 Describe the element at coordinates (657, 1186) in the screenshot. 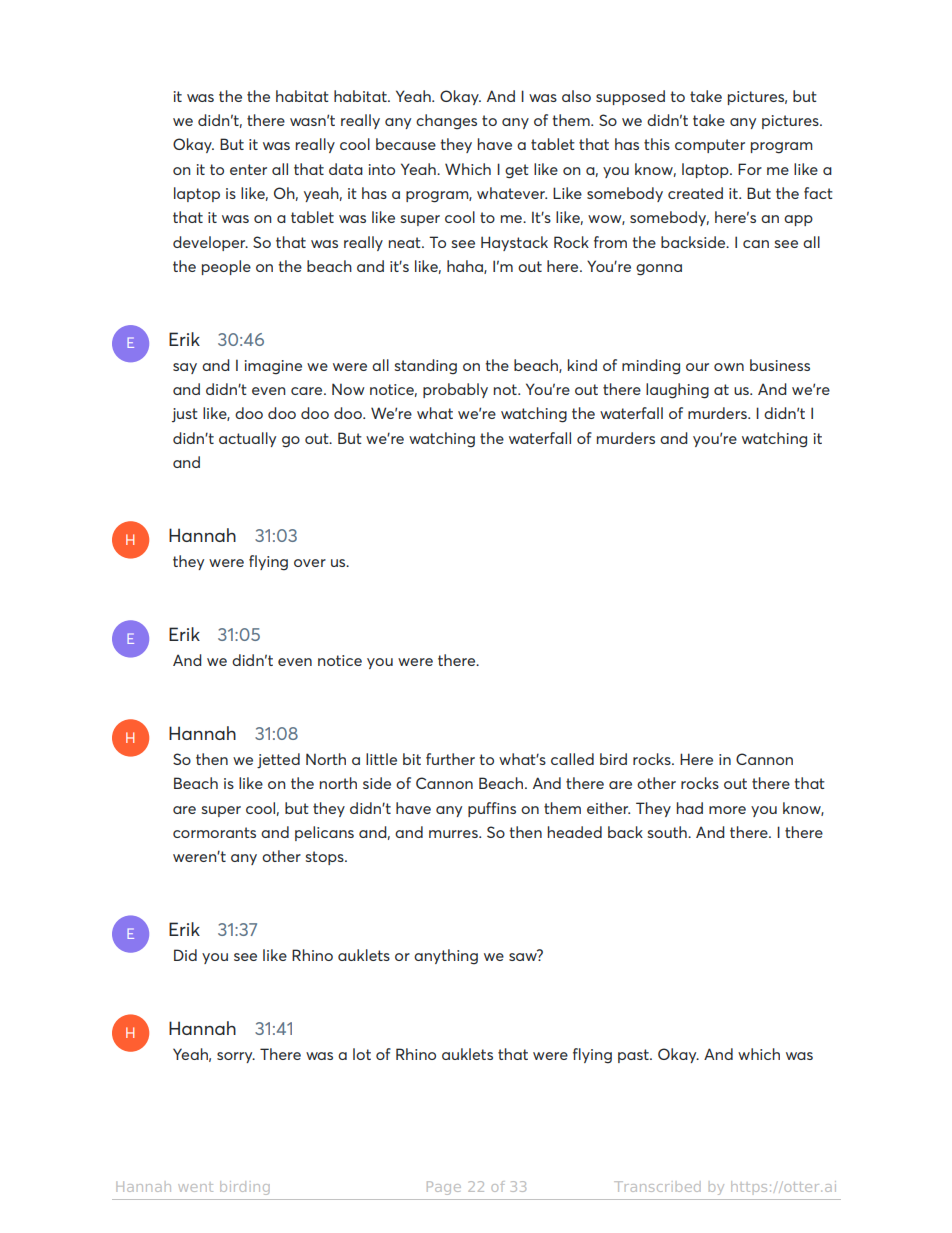

I see `Transcribed` at that location.
